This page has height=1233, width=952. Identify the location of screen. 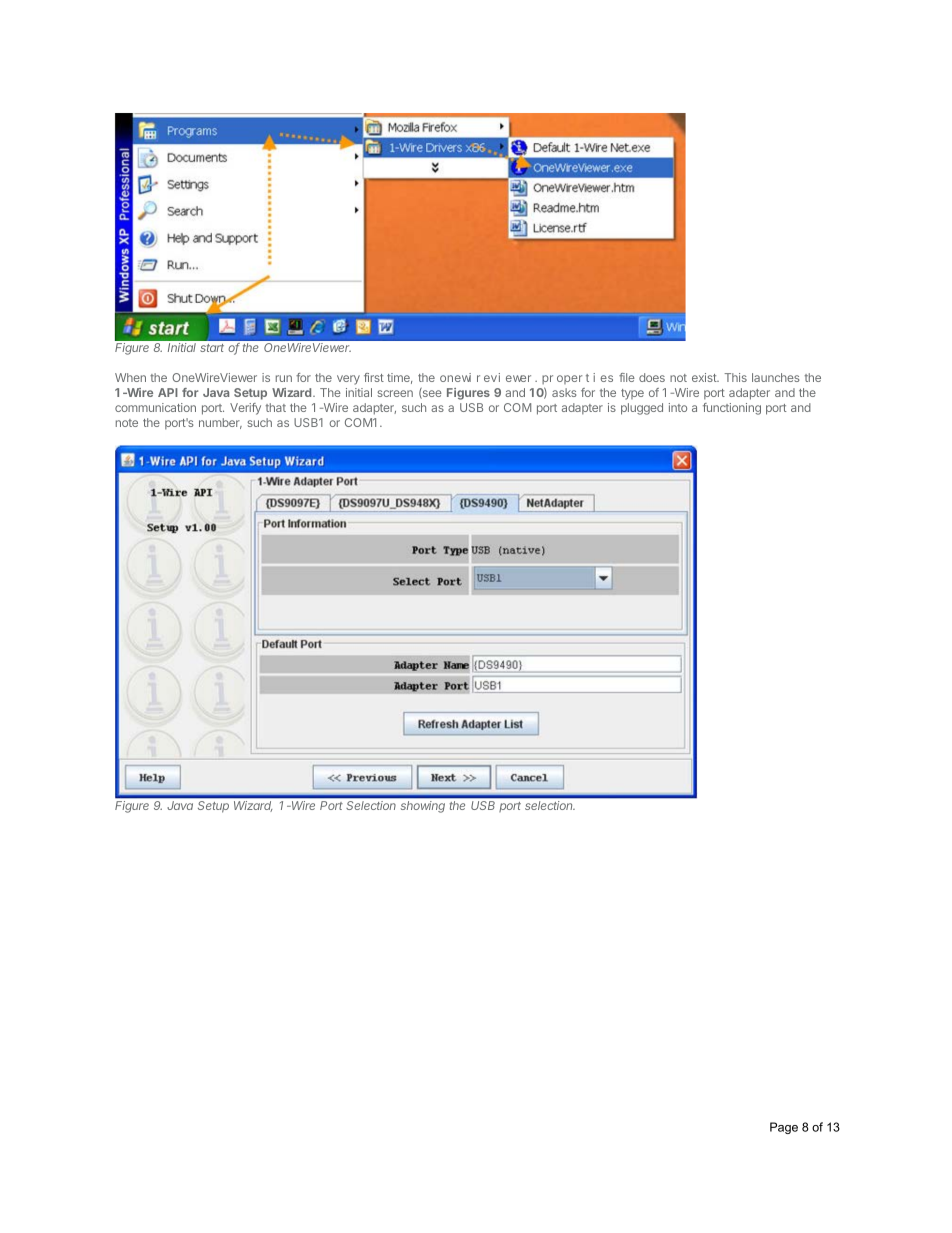
(395, 393).
